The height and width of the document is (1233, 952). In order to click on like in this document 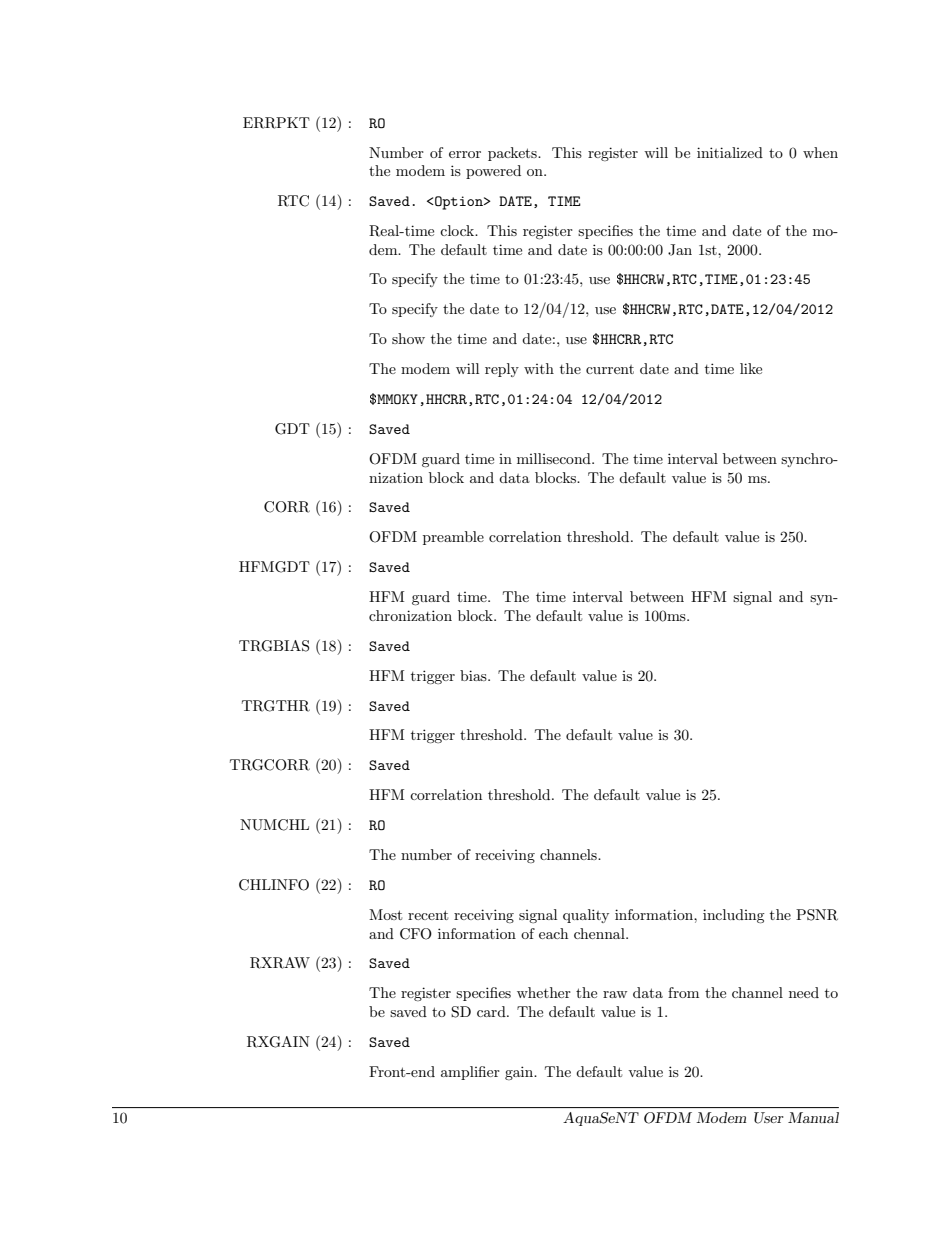, I will do `click(751, 368)`.
